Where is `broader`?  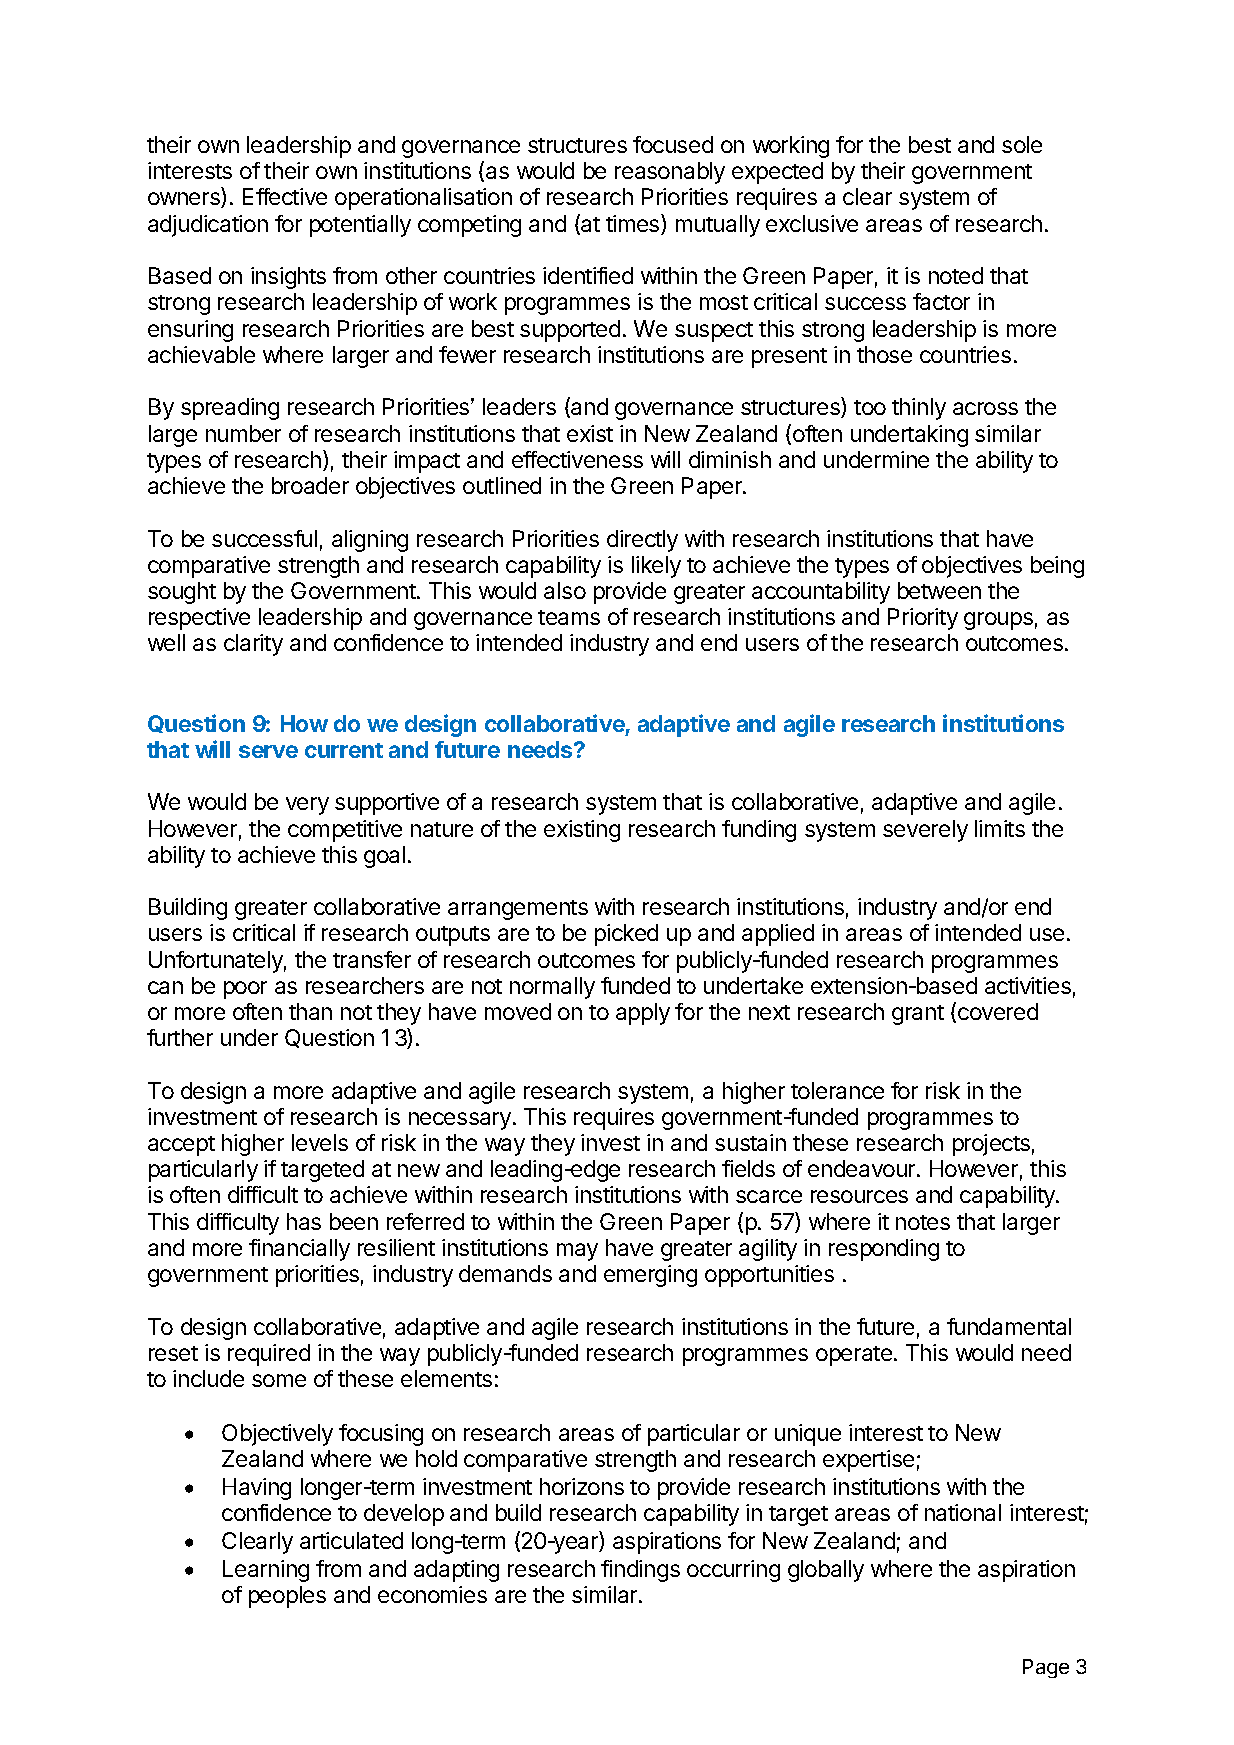
broader is located at coordinates (310, 485).
